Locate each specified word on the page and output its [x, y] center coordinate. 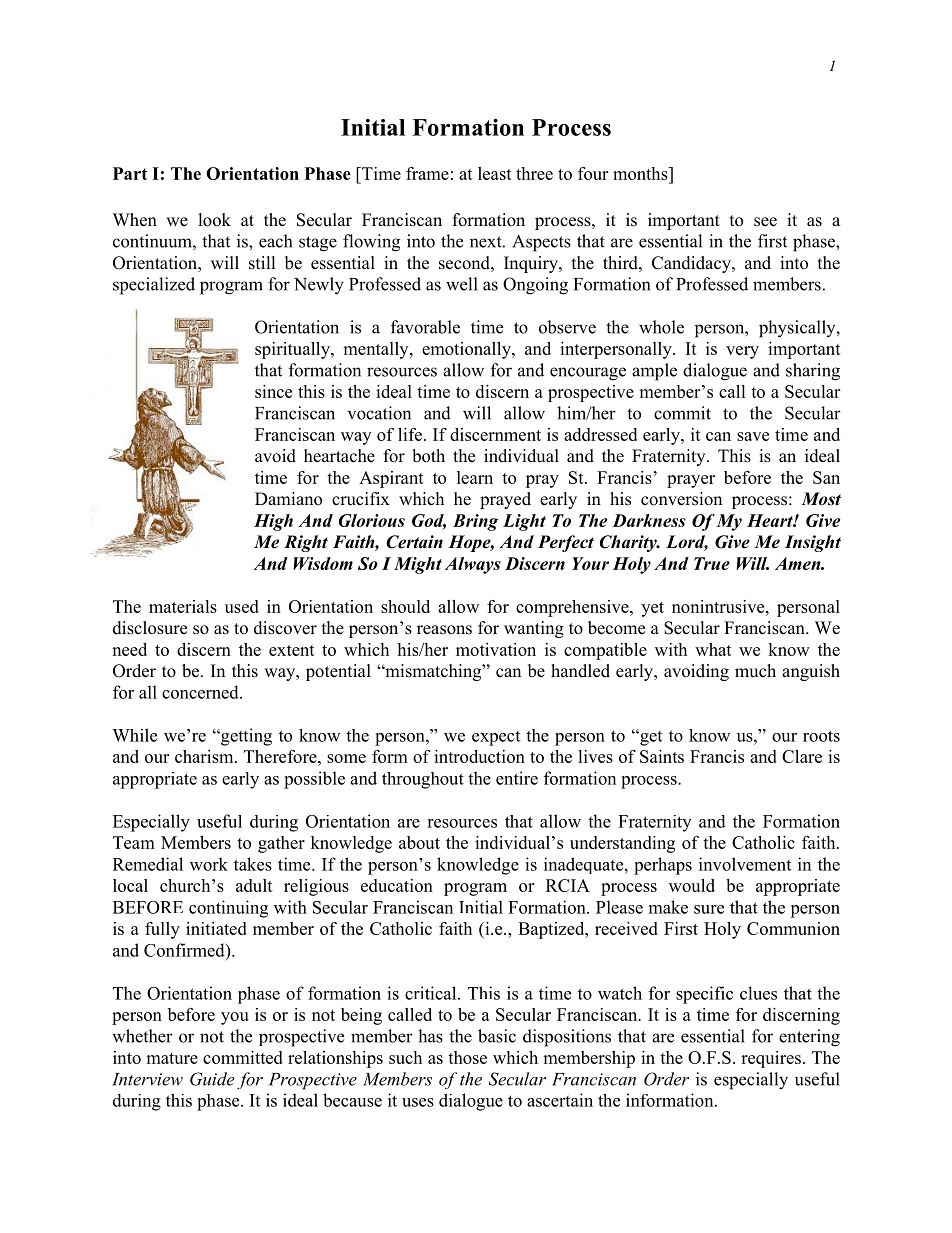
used [242, 606]
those [467, 1057]
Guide [212, 1079]
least [495, 173]
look [215, 220]
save [753, 436]
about [419, 842]
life [410, 434]
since [273, 391]
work [209, 864]
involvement [745, 864]
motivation [496, 649]
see [765, 222]
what [713, 649]
